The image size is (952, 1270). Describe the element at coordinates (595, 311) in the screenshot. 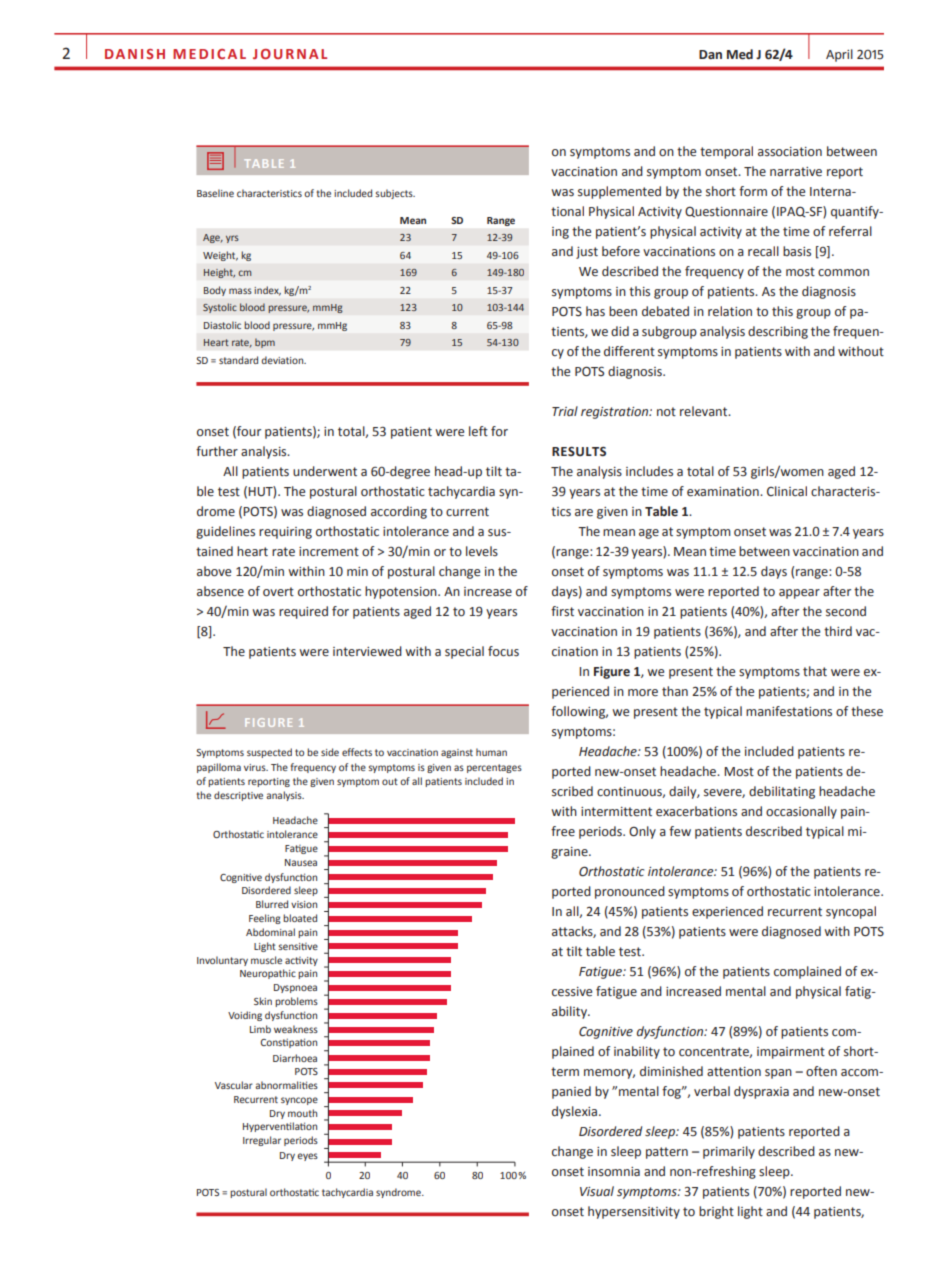

I see `has` at that location.
